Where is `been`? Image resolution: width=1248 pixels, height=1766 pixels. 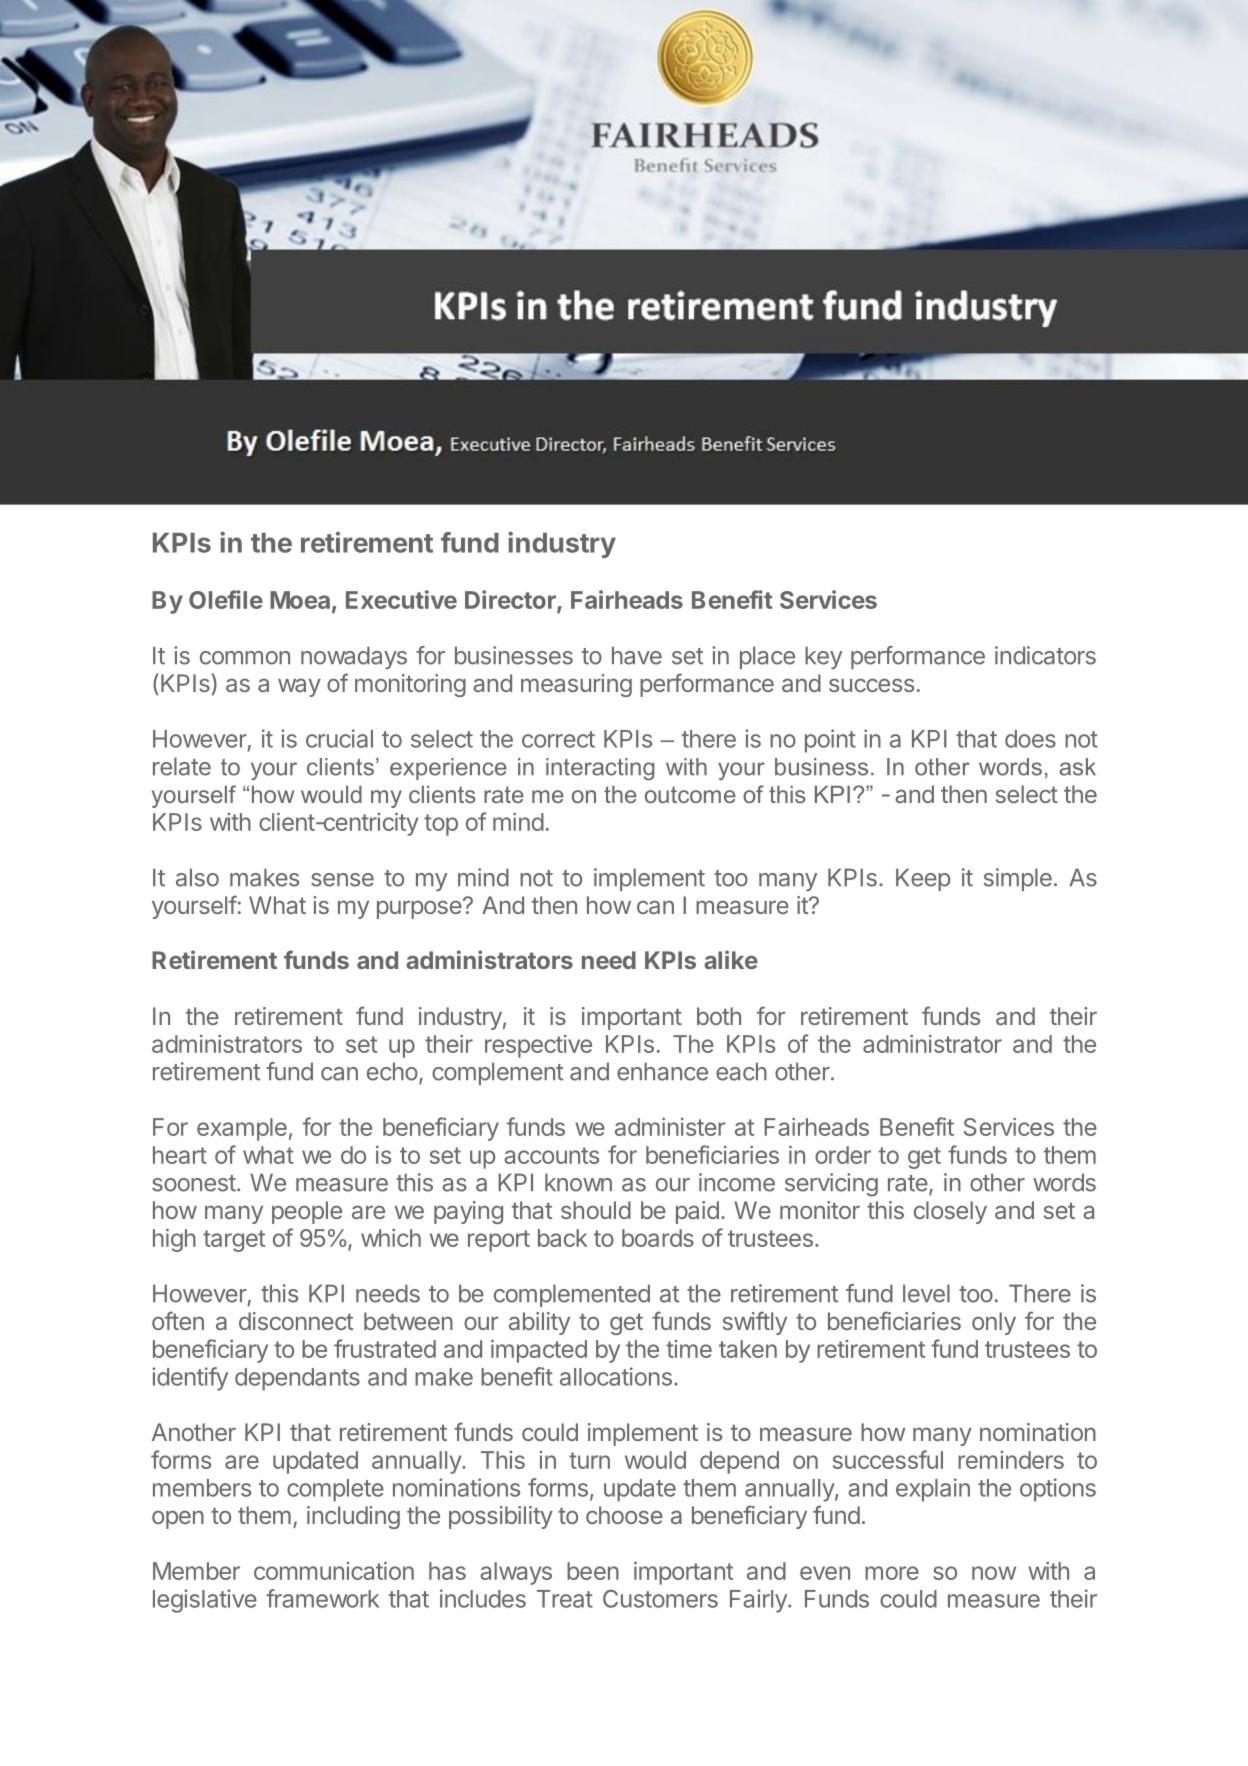 been is located at coordinates (593, 1571).
